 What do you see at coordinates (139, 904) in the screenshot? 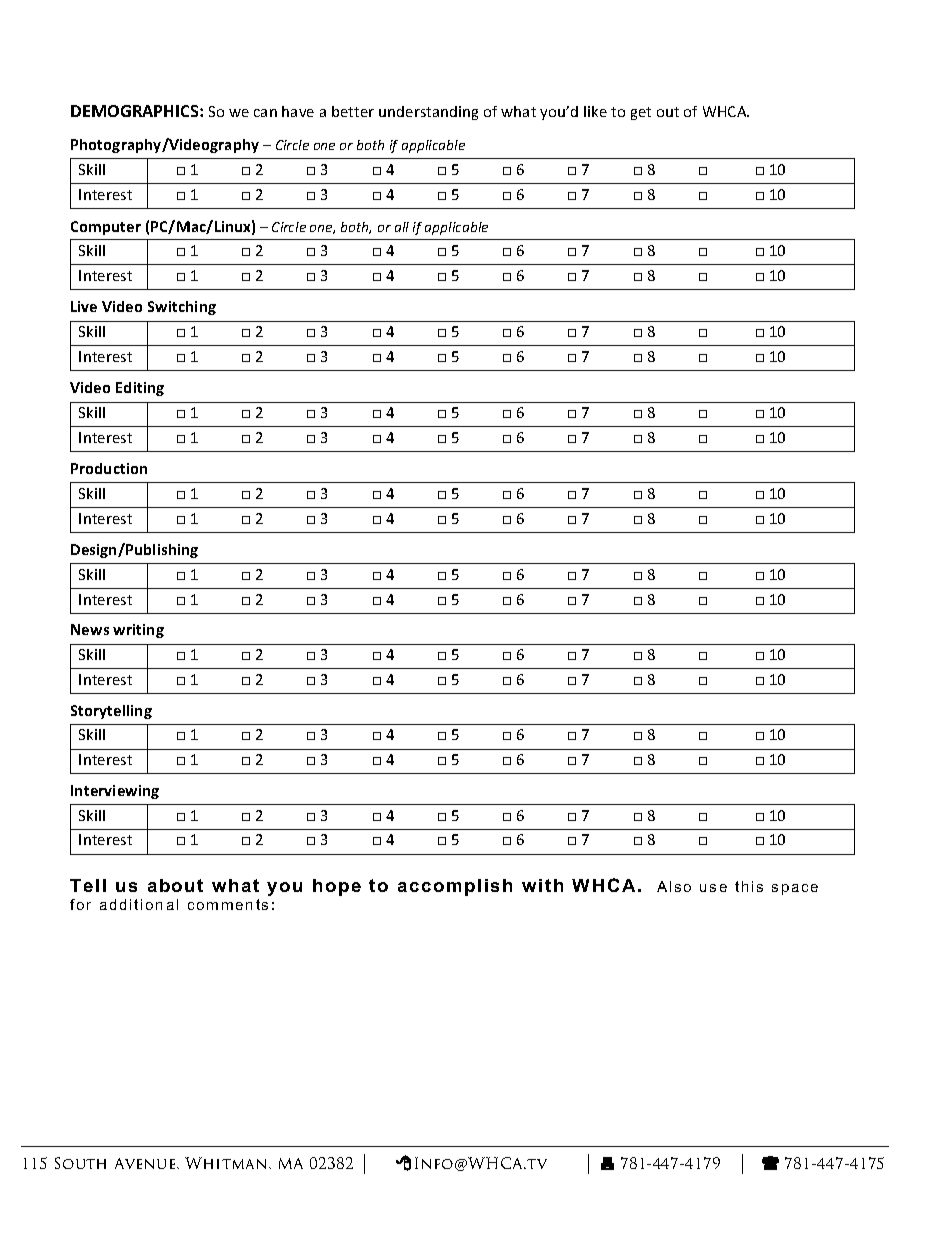
I see `additional` at bounding box center [139, 904].
